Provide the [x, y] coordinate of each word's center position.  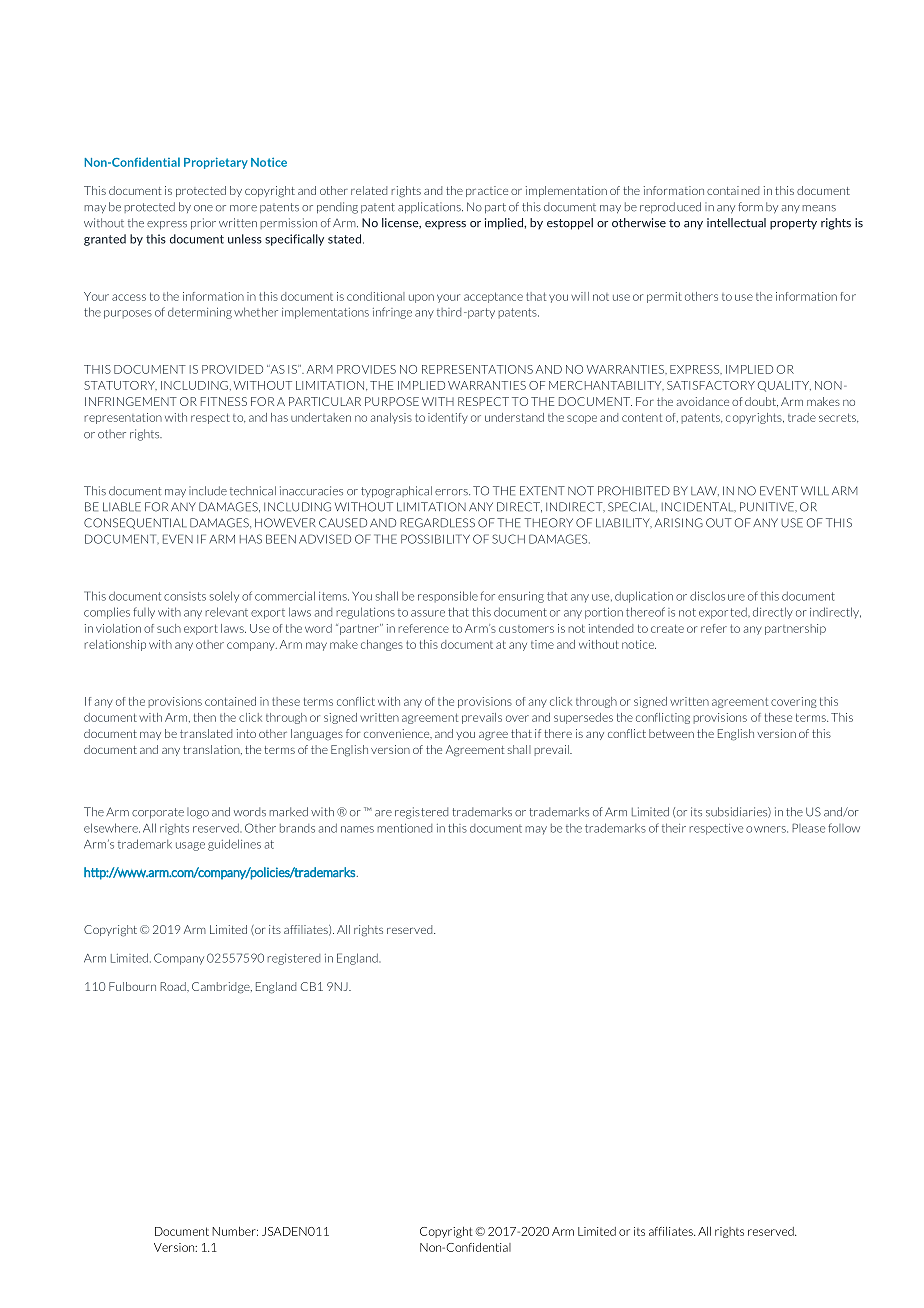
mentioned [404, 828]
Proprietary [216, 163]
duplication [644, 597]
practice [487, 191]
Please [808, 828]
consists [185, 596]
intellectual [736, 223]
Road [174, 986]
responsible [448, 596]
